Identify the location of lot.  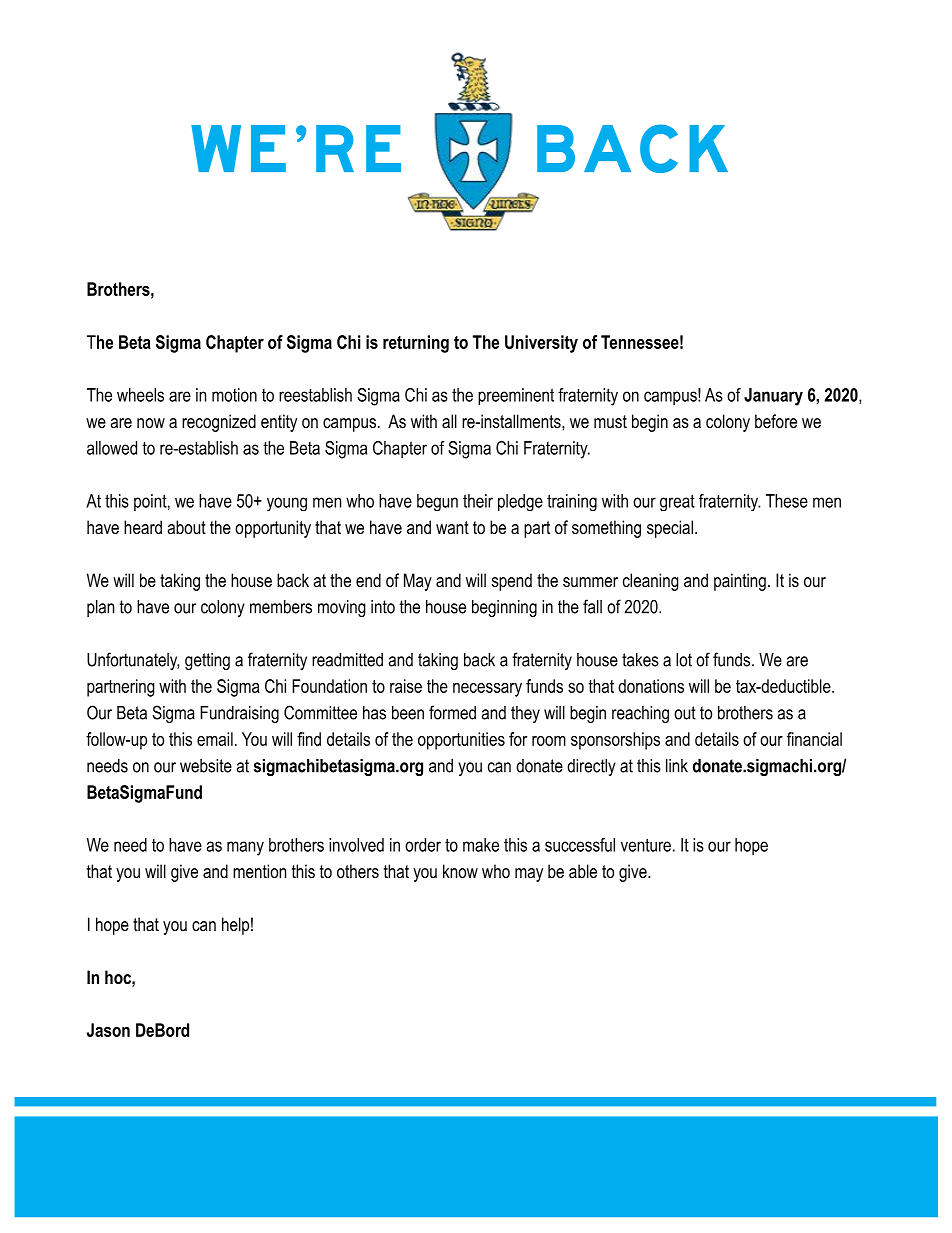
(684, 660).
